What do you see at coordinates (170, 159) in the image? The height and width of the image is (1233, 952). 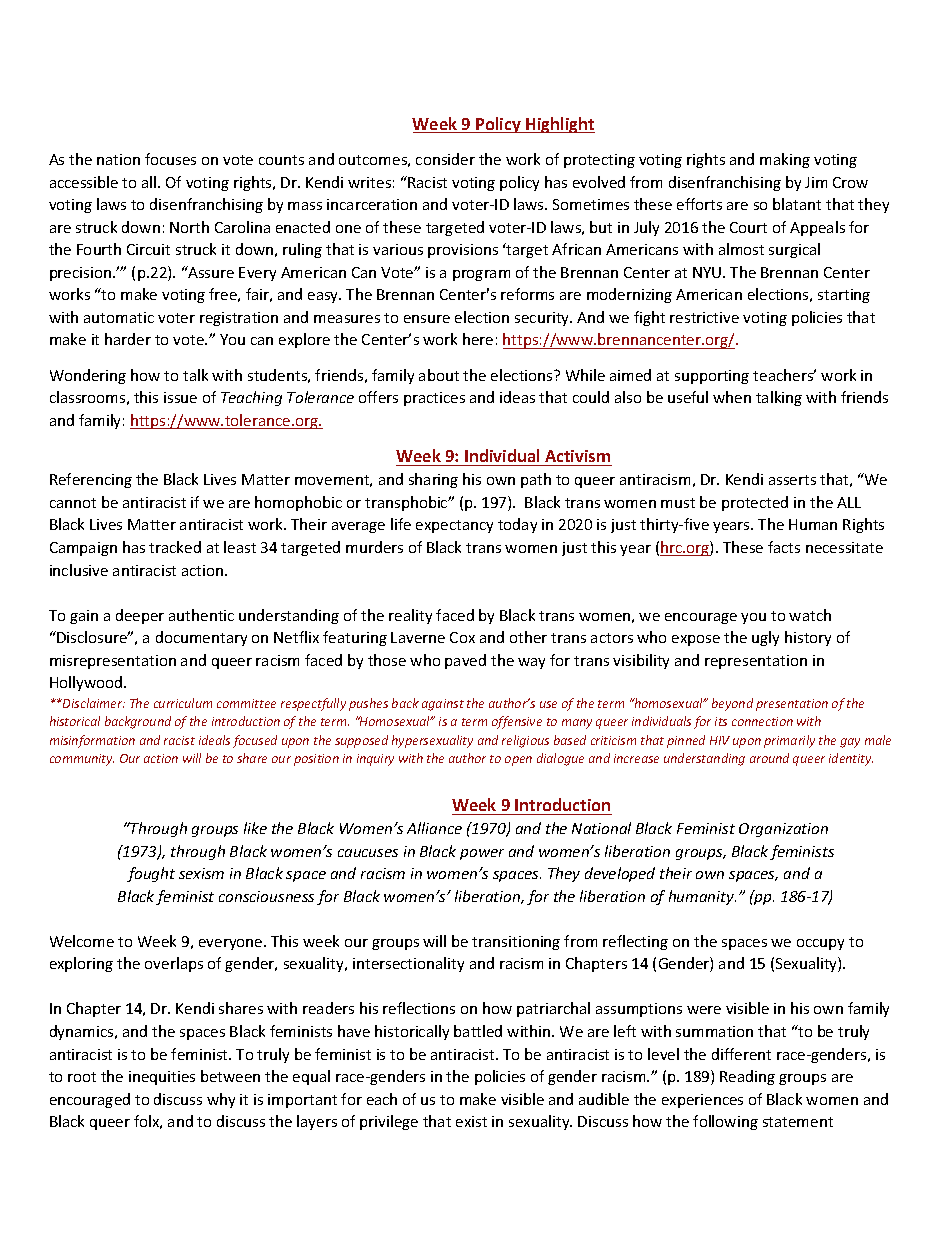 I see `focuses` at bounding box center [170, 159].
